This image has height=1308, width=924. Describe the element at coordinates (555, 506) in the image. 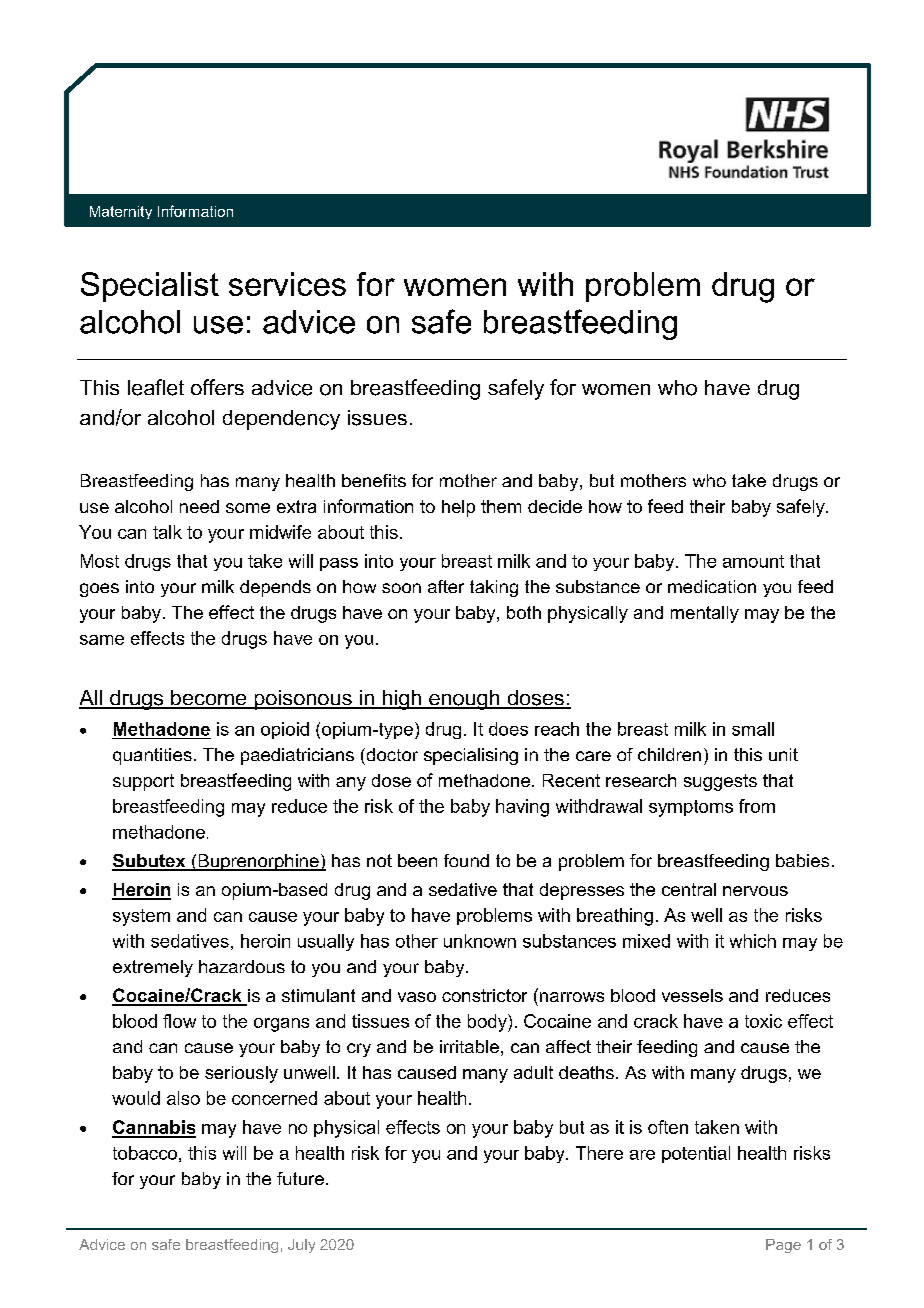

I see `decide` at that location.
